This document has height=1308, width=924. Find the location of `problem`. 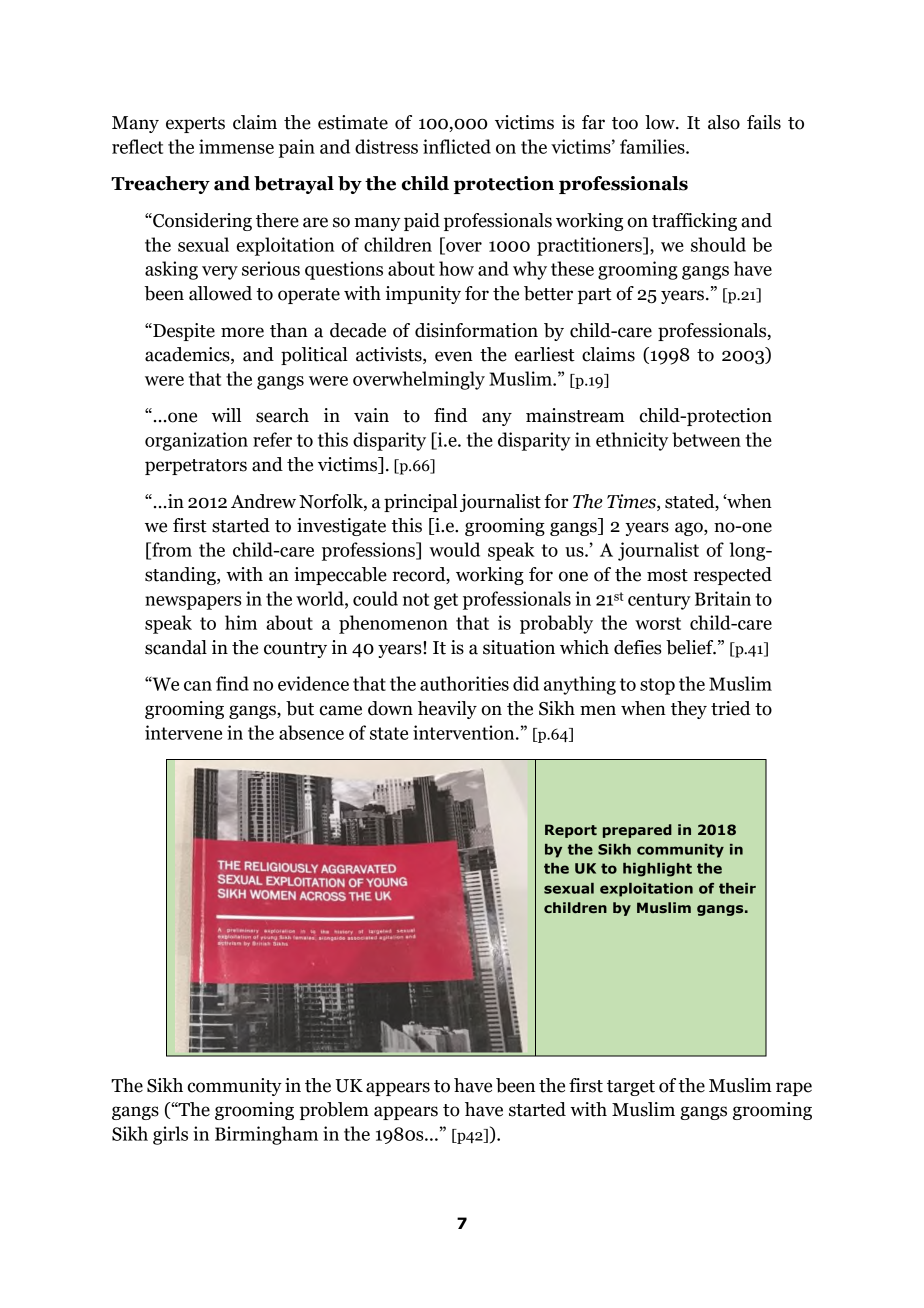

problem is located at coordinates (334, 1111).
